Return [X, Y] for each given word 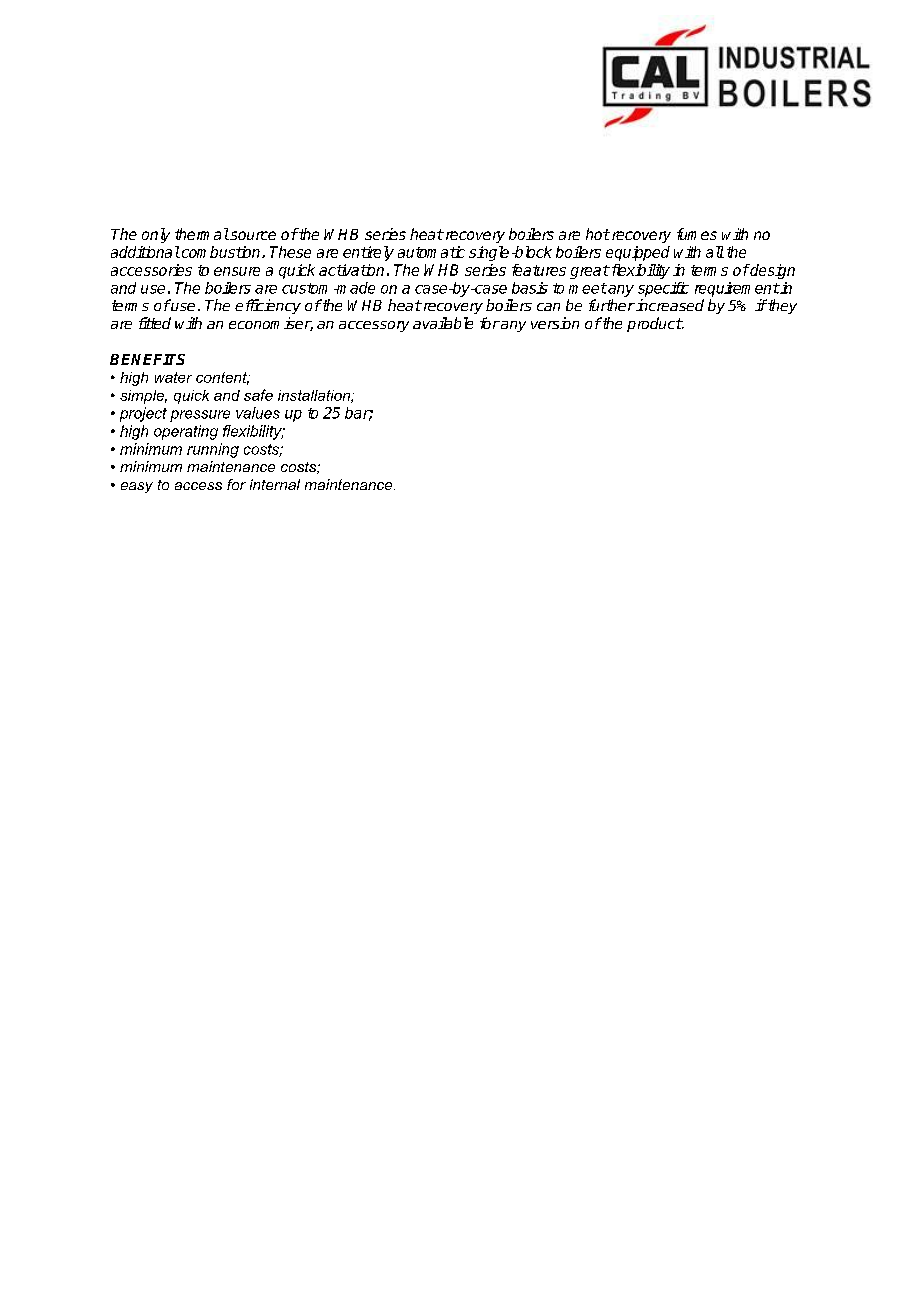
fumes [697, 234]
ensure [237, 271]
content [222, 378]
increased [669, 305]
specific [663, 289]
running [213, 450]
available [443, 323]
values [258, 413]
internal [275, 484]
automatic [431, 252]
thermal [202, 234]
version [555, 323]
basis [530, 288]
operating [186, 432]
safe [258, 395]
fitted [155, 323]
